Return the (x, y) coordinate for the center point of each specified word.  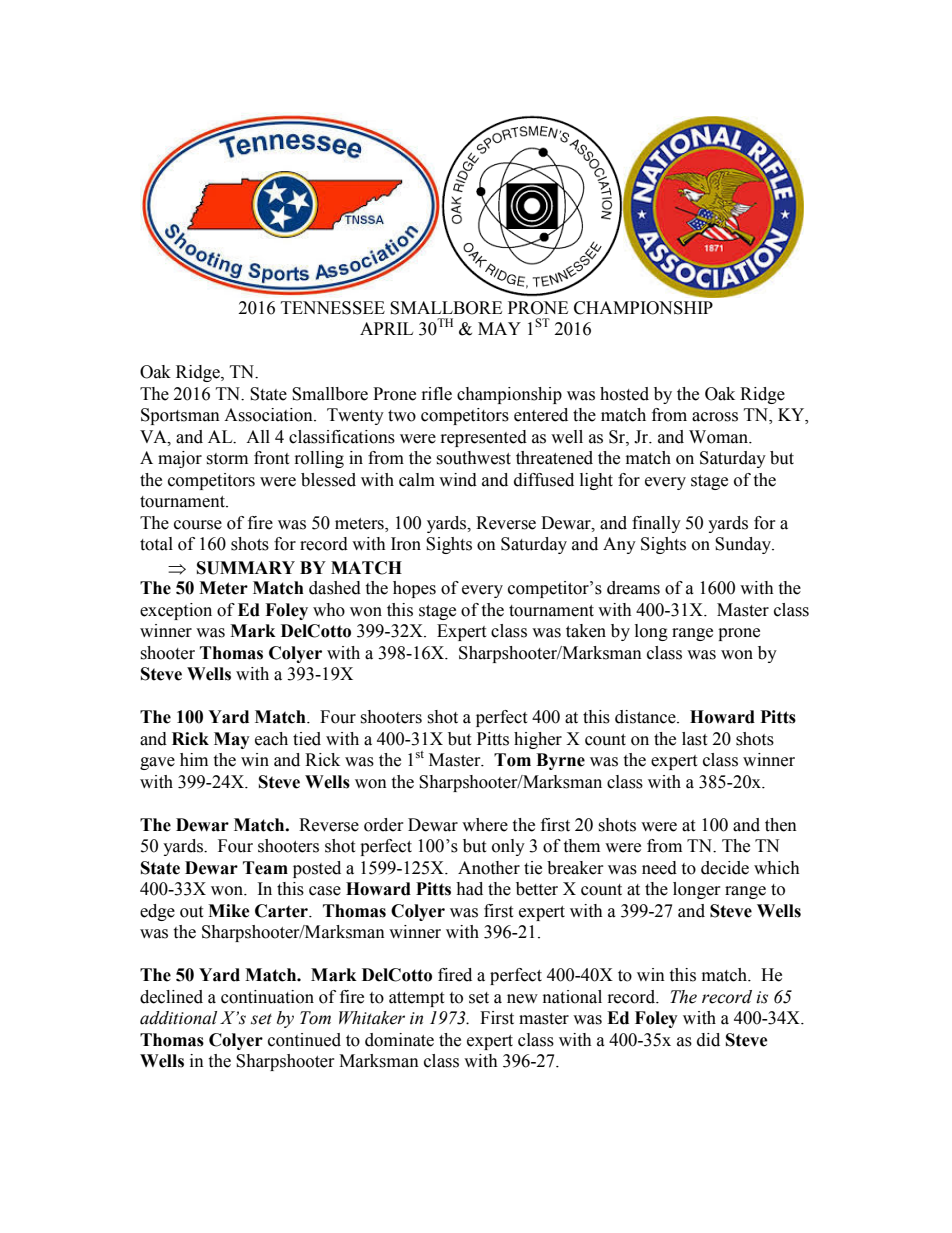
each (271, 739)
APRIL (386, 328)
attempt (416, 999)
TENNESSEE (333, 308)
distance (646, 717)
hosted (624, 394)
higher (538, 740)
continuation (267, 997)
